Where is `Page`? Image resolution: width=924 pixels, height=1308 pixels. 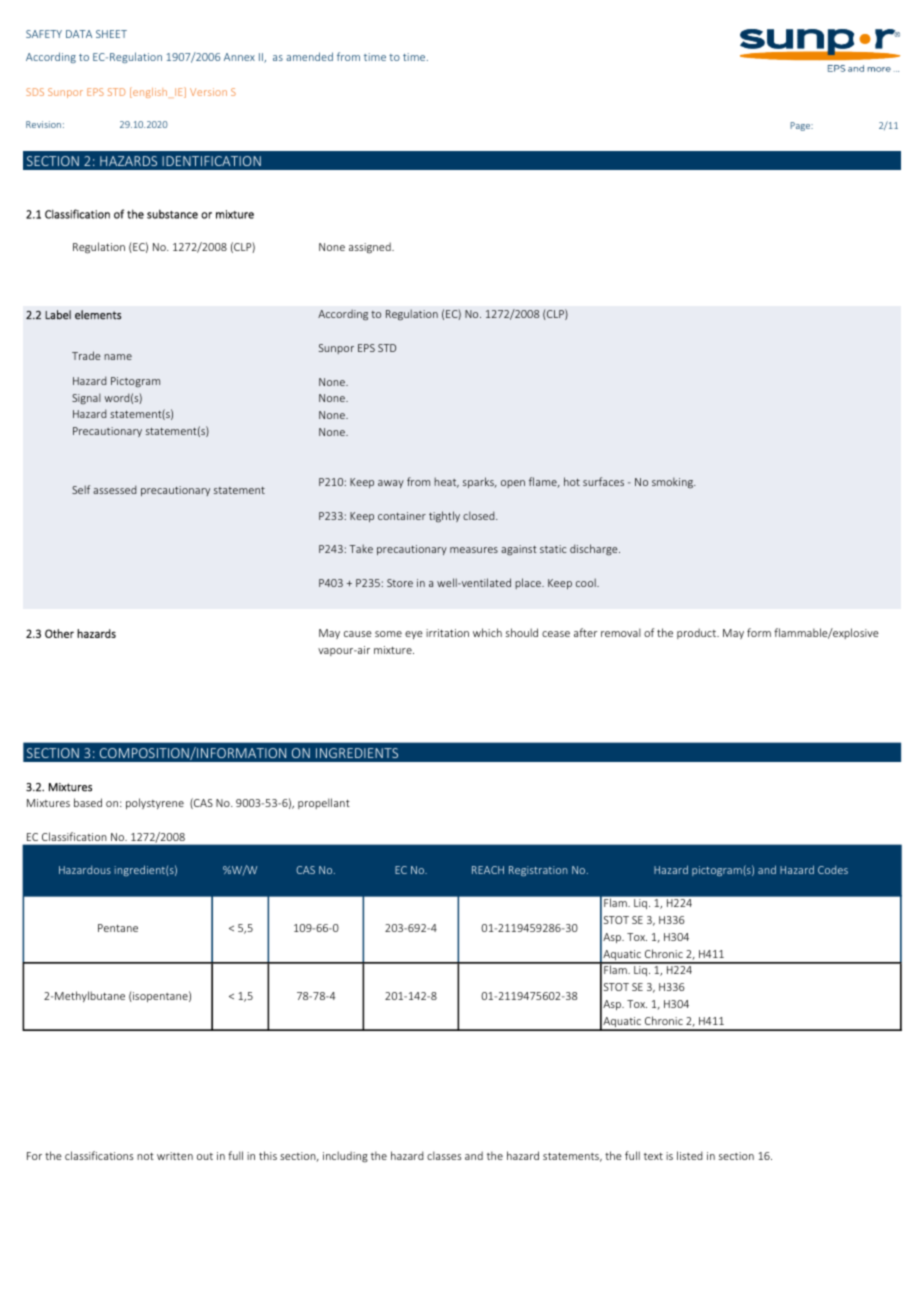 Page is located at coordinates (801, 126).
